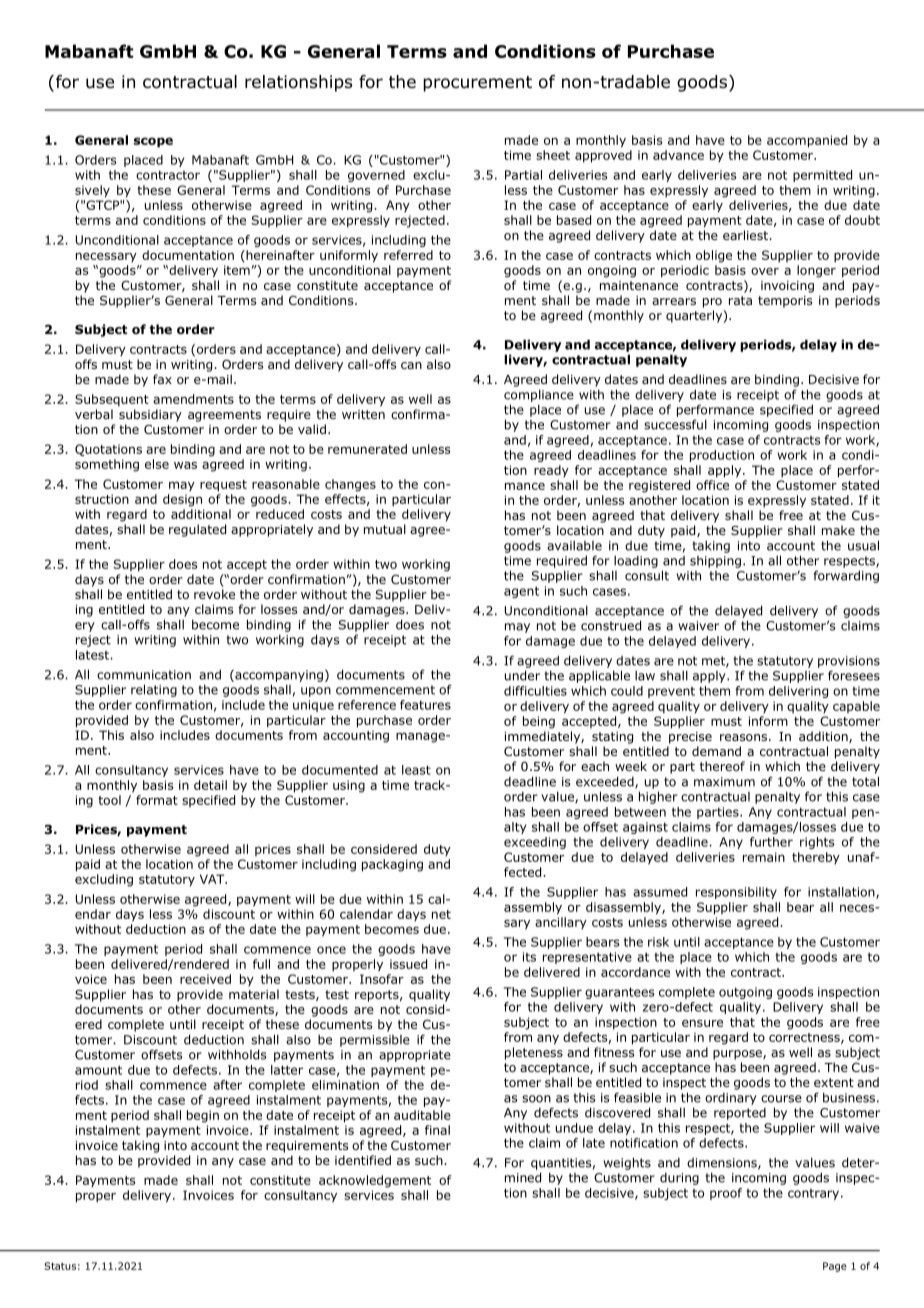  Describe the element at coordinates (157, 800) in the document. I see `format` at that location.
